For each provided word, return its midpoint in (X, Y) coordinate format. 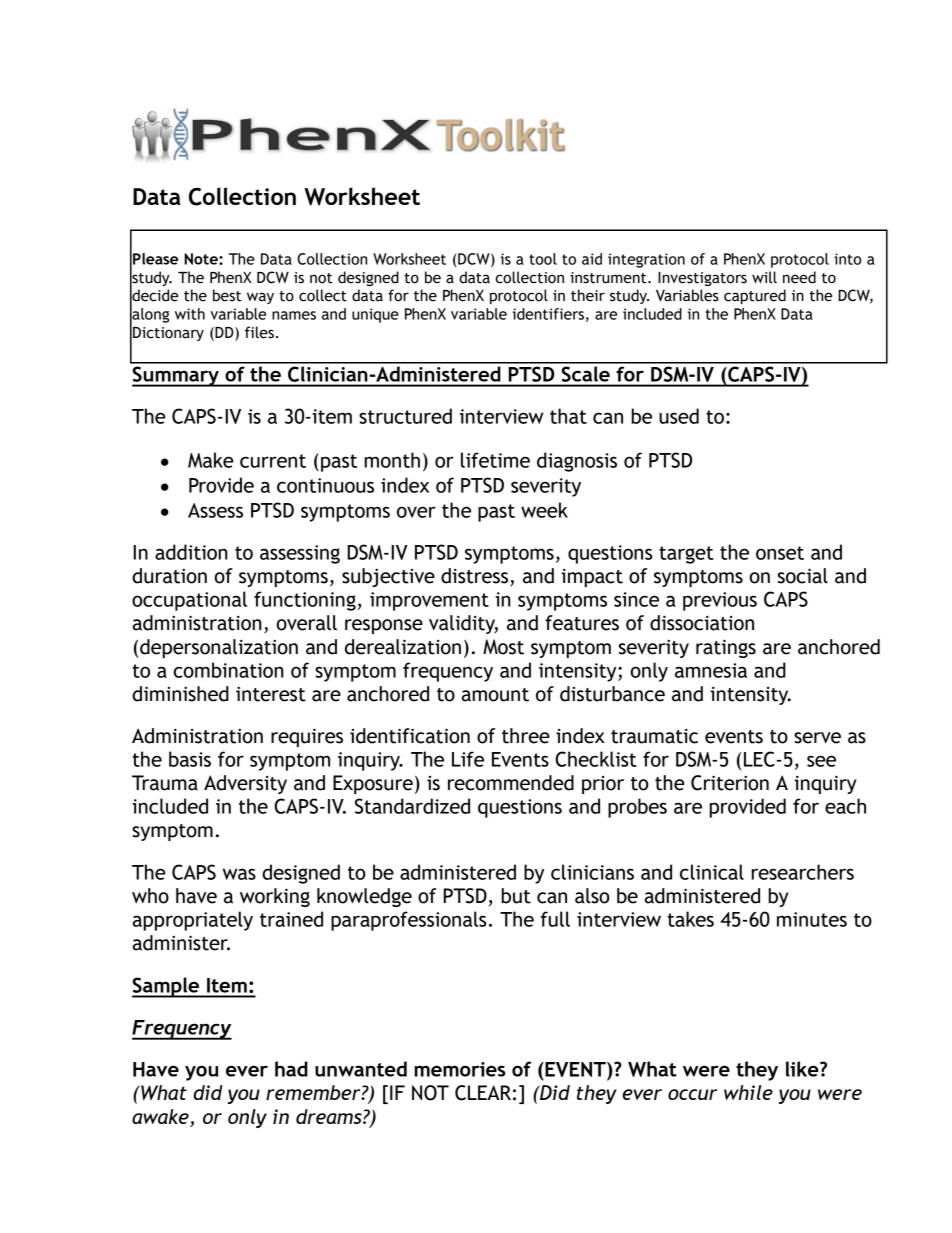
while (748, 1092)
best (227, 295)
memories (460, 1069)
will (764, 277)
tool (543, 259)
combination (228, 670)
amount (495, 695)
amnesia (711, 670)
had (291, 1069)
